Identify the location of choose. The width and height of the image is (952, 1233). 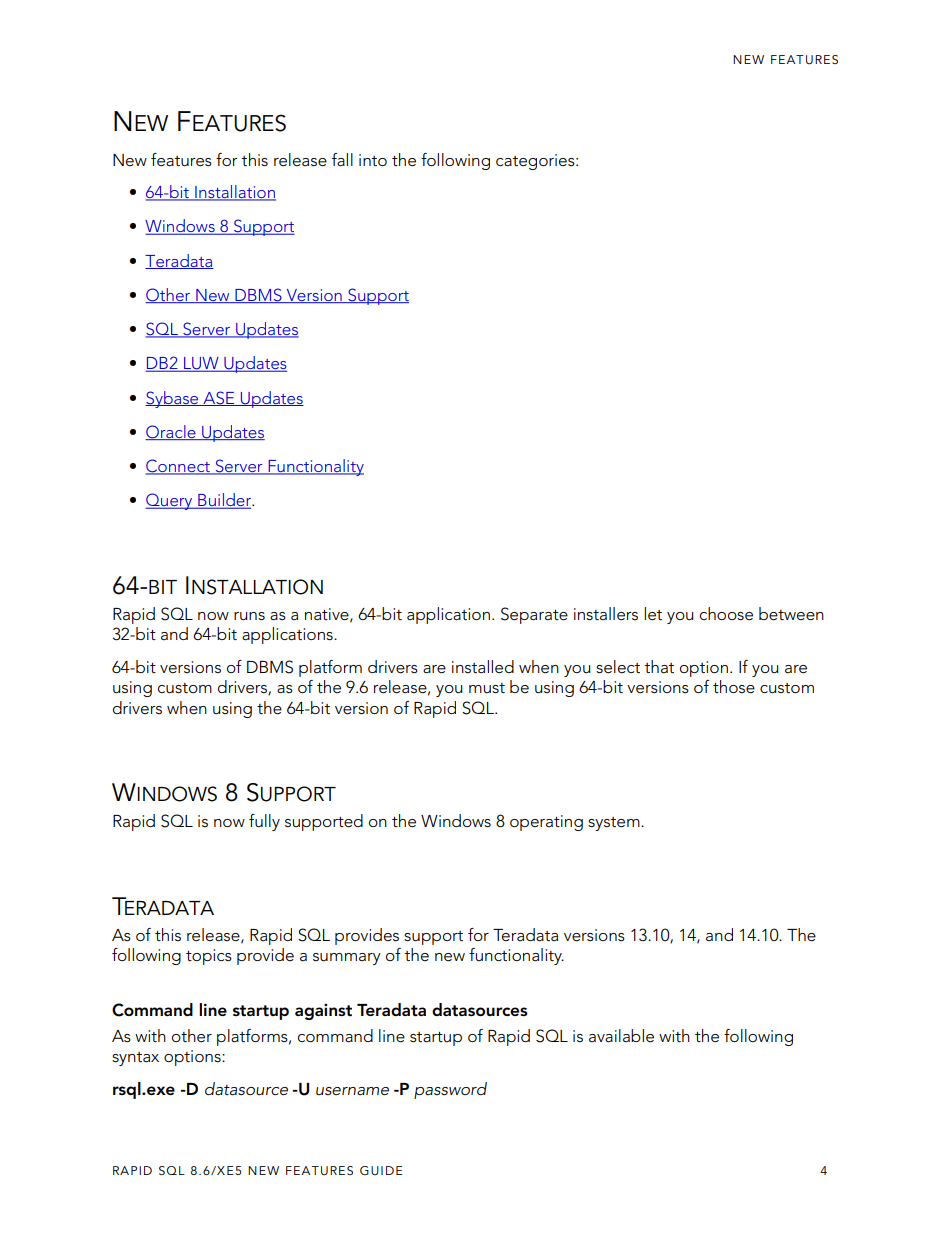
(726, 614).
